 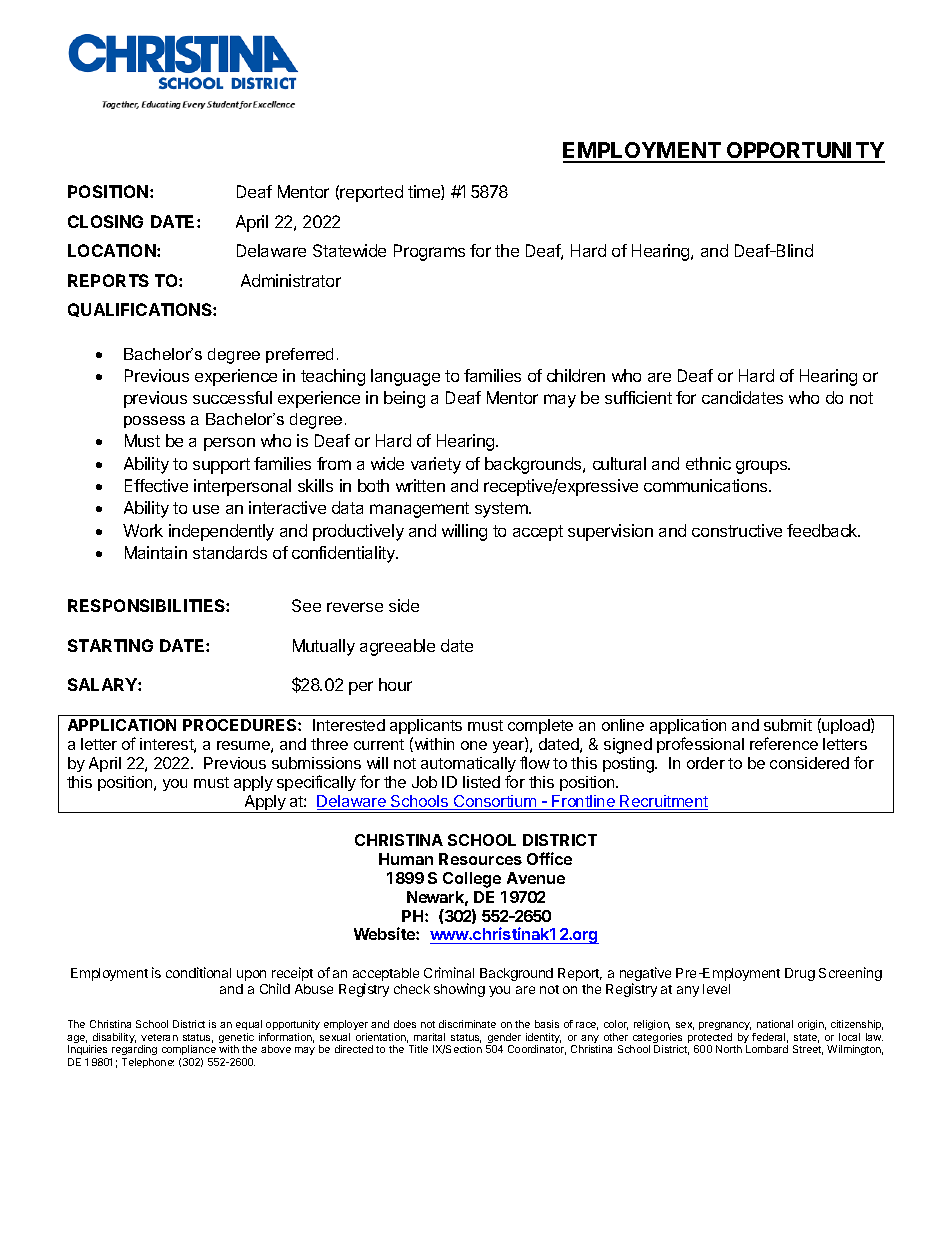 What do you see at coordinates (763, 467) in the page?
I see `groups` at bounding box center [763, 467].
